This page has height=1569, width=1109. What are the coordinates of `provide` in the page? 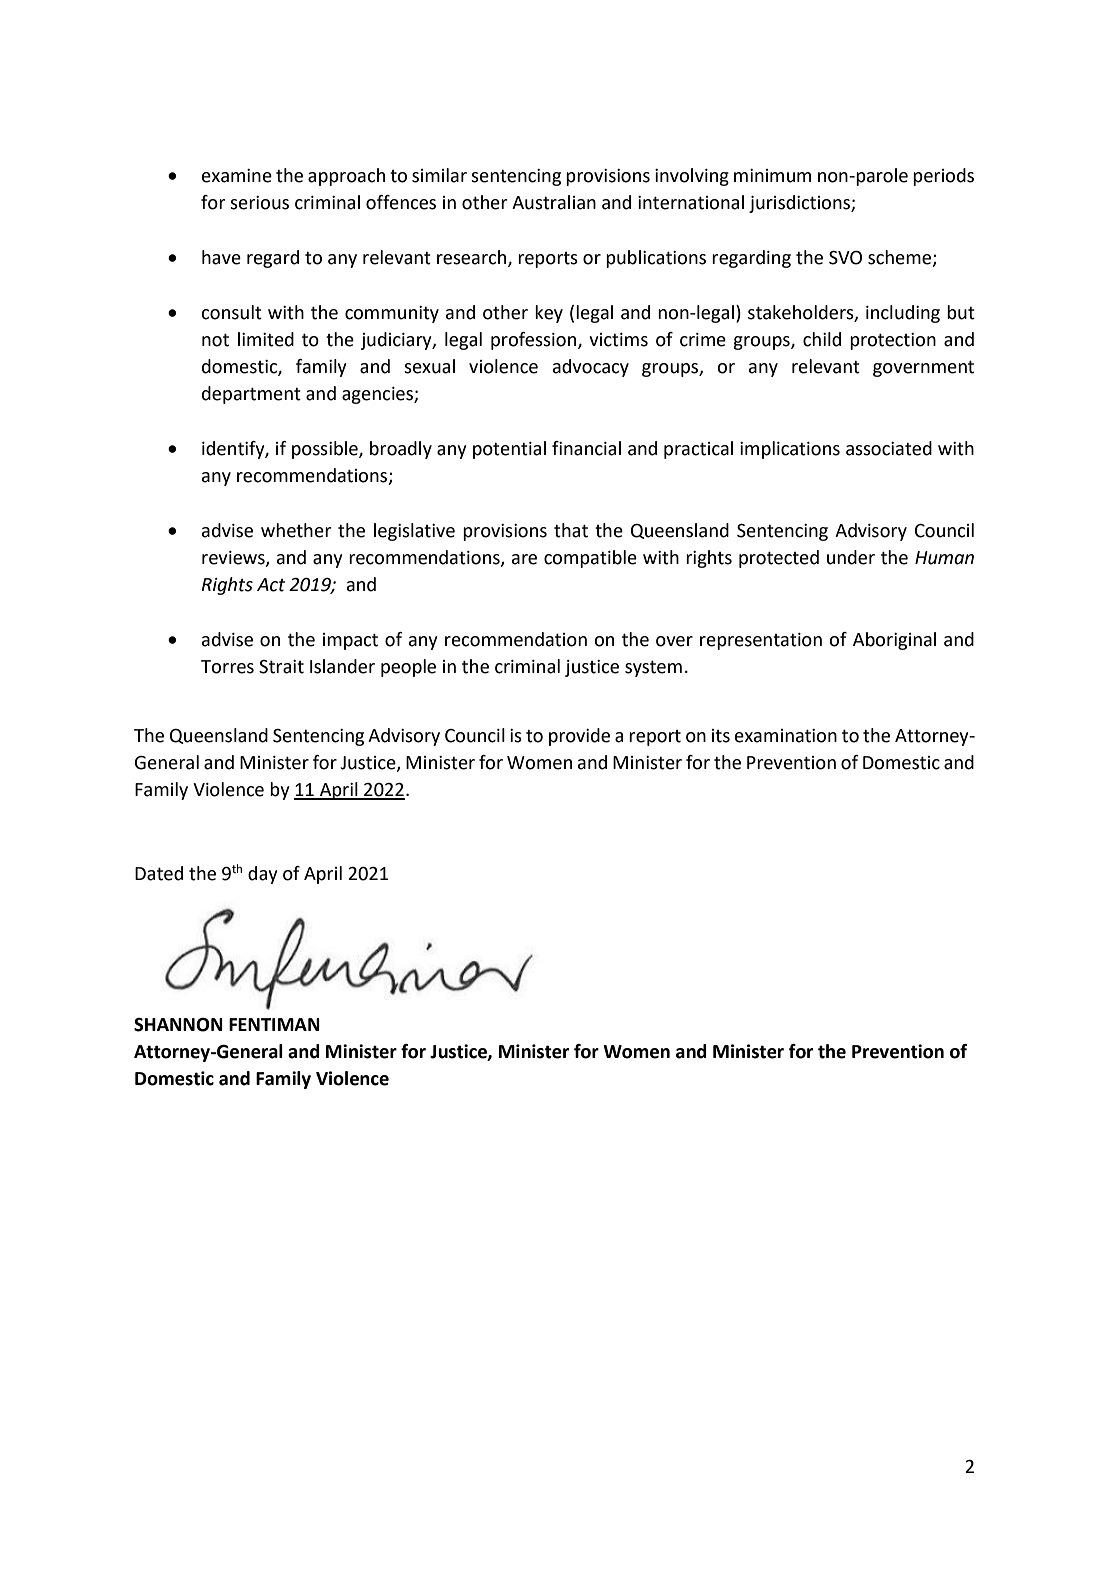 It's located at (579, 737).
